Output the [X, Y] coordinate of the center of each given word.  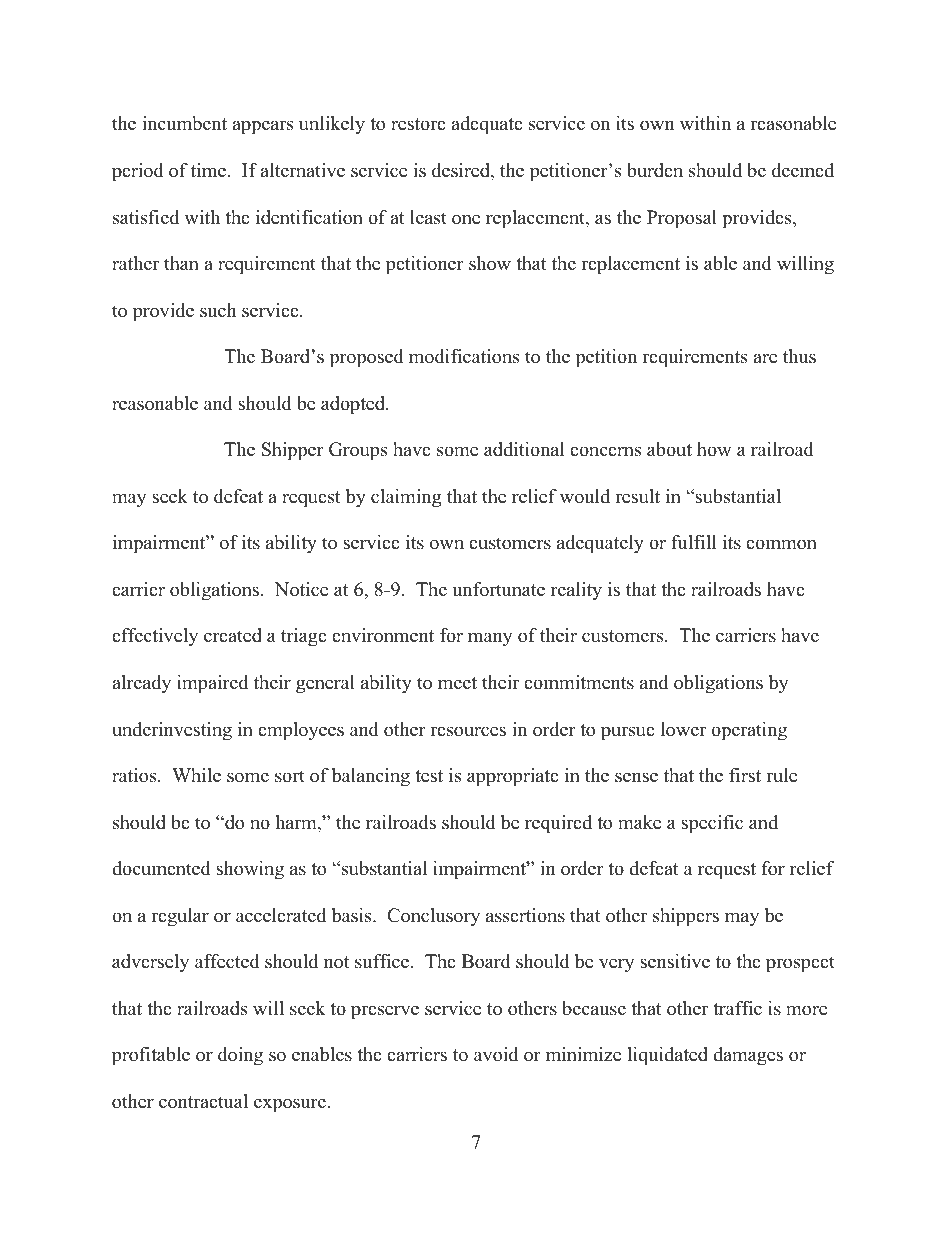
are [765, 358]
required [558, 824]
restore [418, 124]
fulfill [693, 542]
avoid [496, 1054]
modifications [464, 356]
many [490, 639]
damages [748, 1056]
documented [161, 868]
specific [712, 824]
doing [240, 1056]
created [233, 635]
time [208, 170]
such [218, 310]
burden [655, 170]
